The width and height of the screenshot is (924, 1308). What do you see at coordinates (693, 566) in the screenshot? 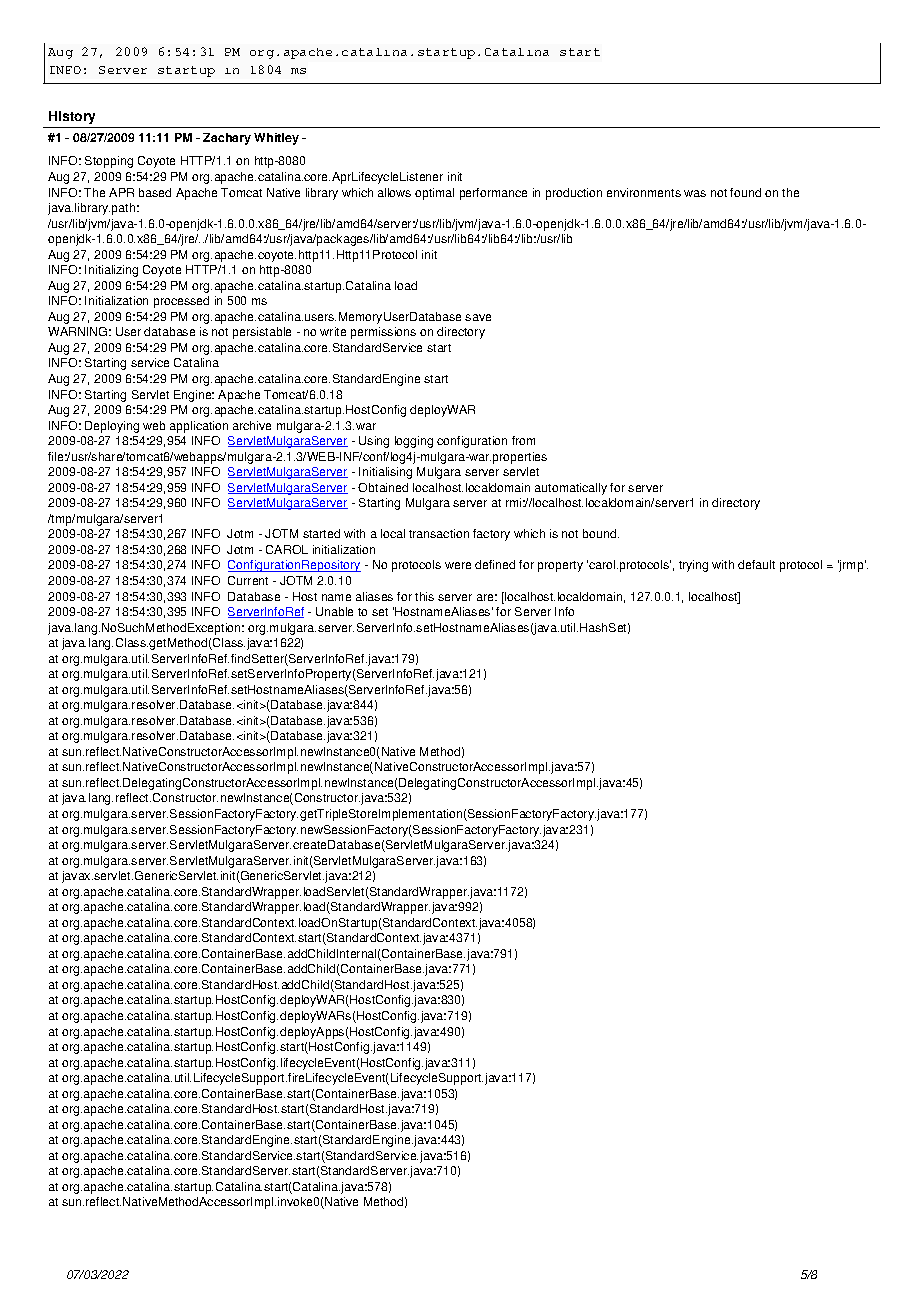
I see `trying` at bounding box center [693, 566].
